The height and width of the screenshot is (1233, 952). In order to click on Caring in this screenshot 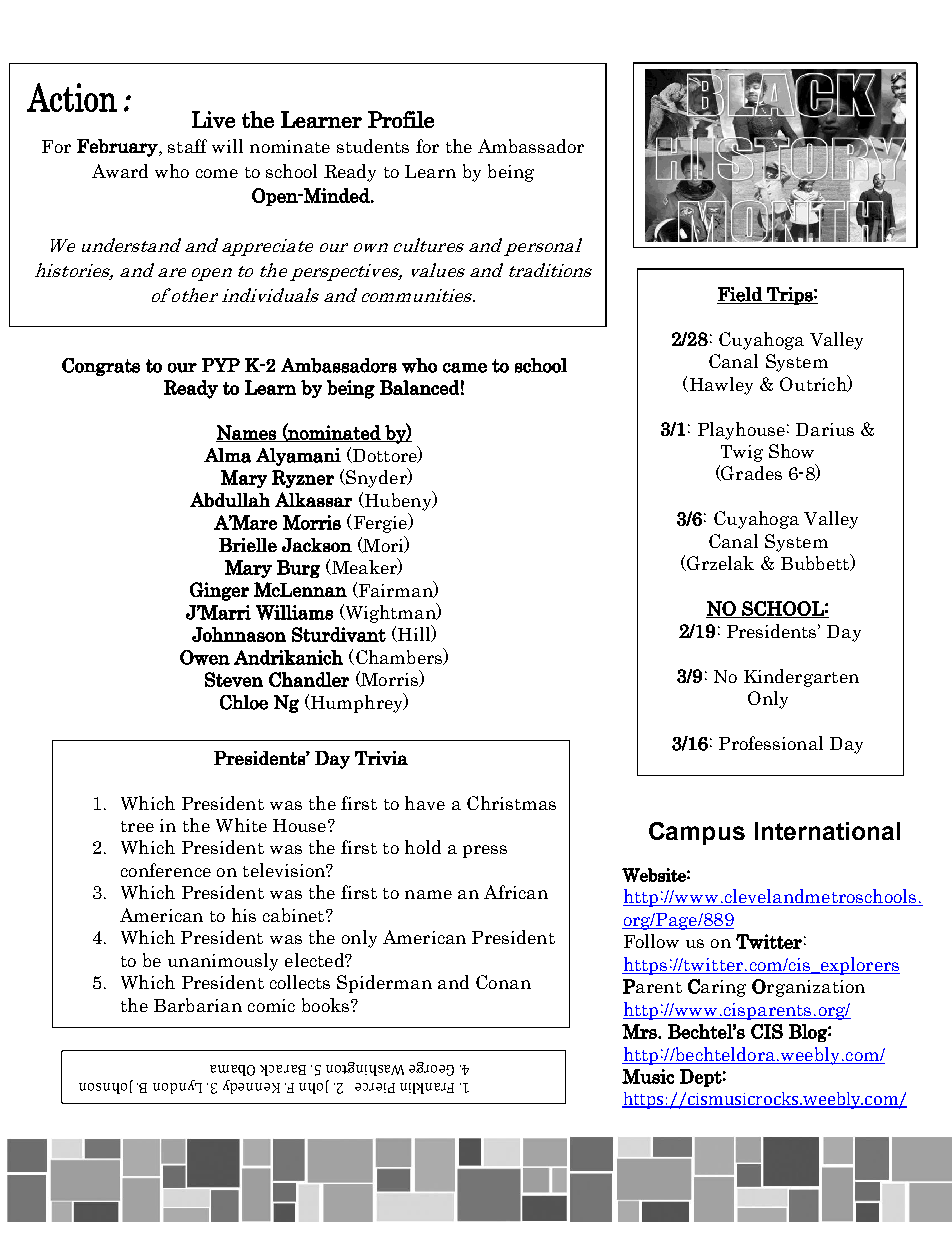, I will do `click(717, 988)`.
